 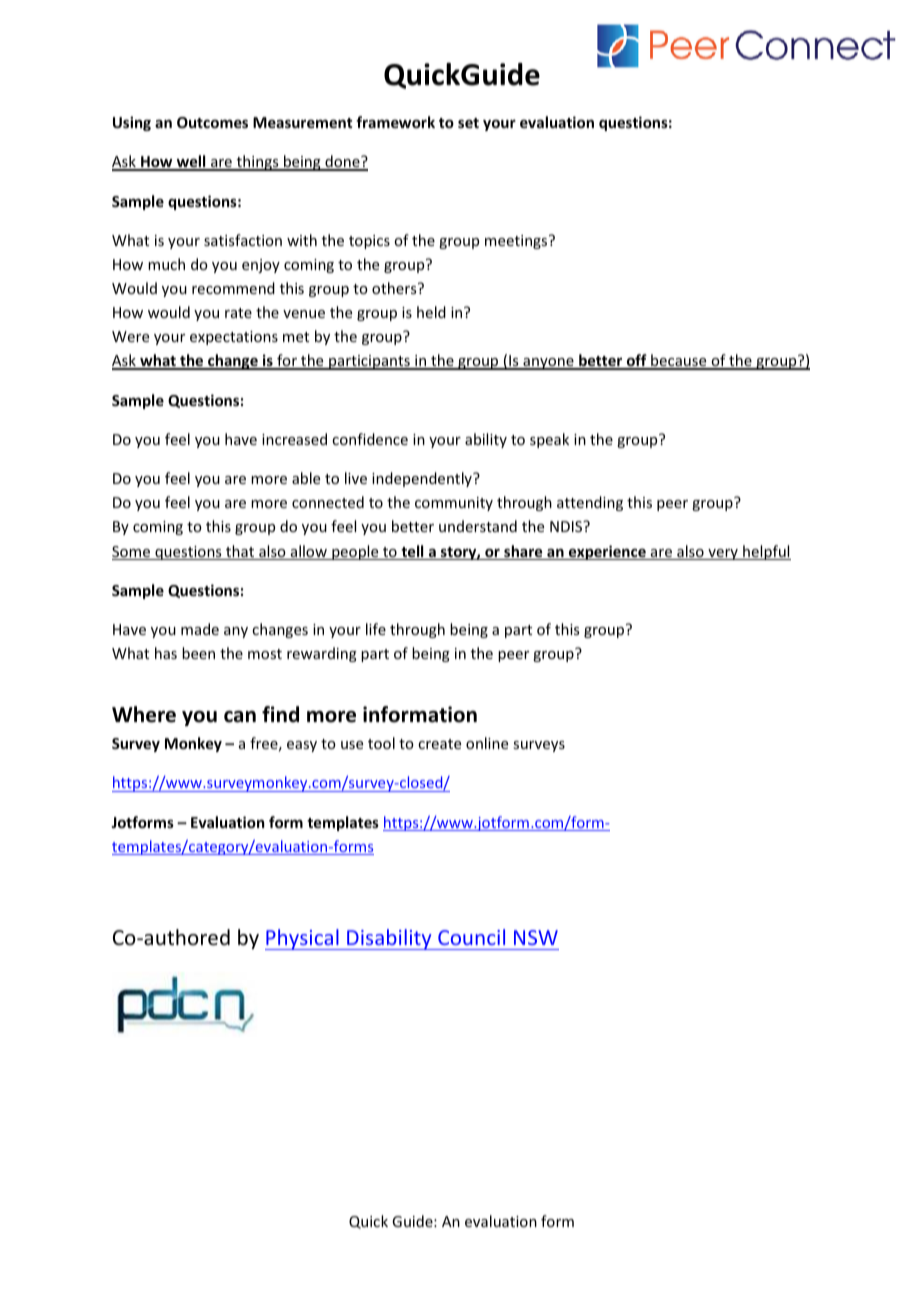 I want to click on meetings, so click(x=517, y=242).
